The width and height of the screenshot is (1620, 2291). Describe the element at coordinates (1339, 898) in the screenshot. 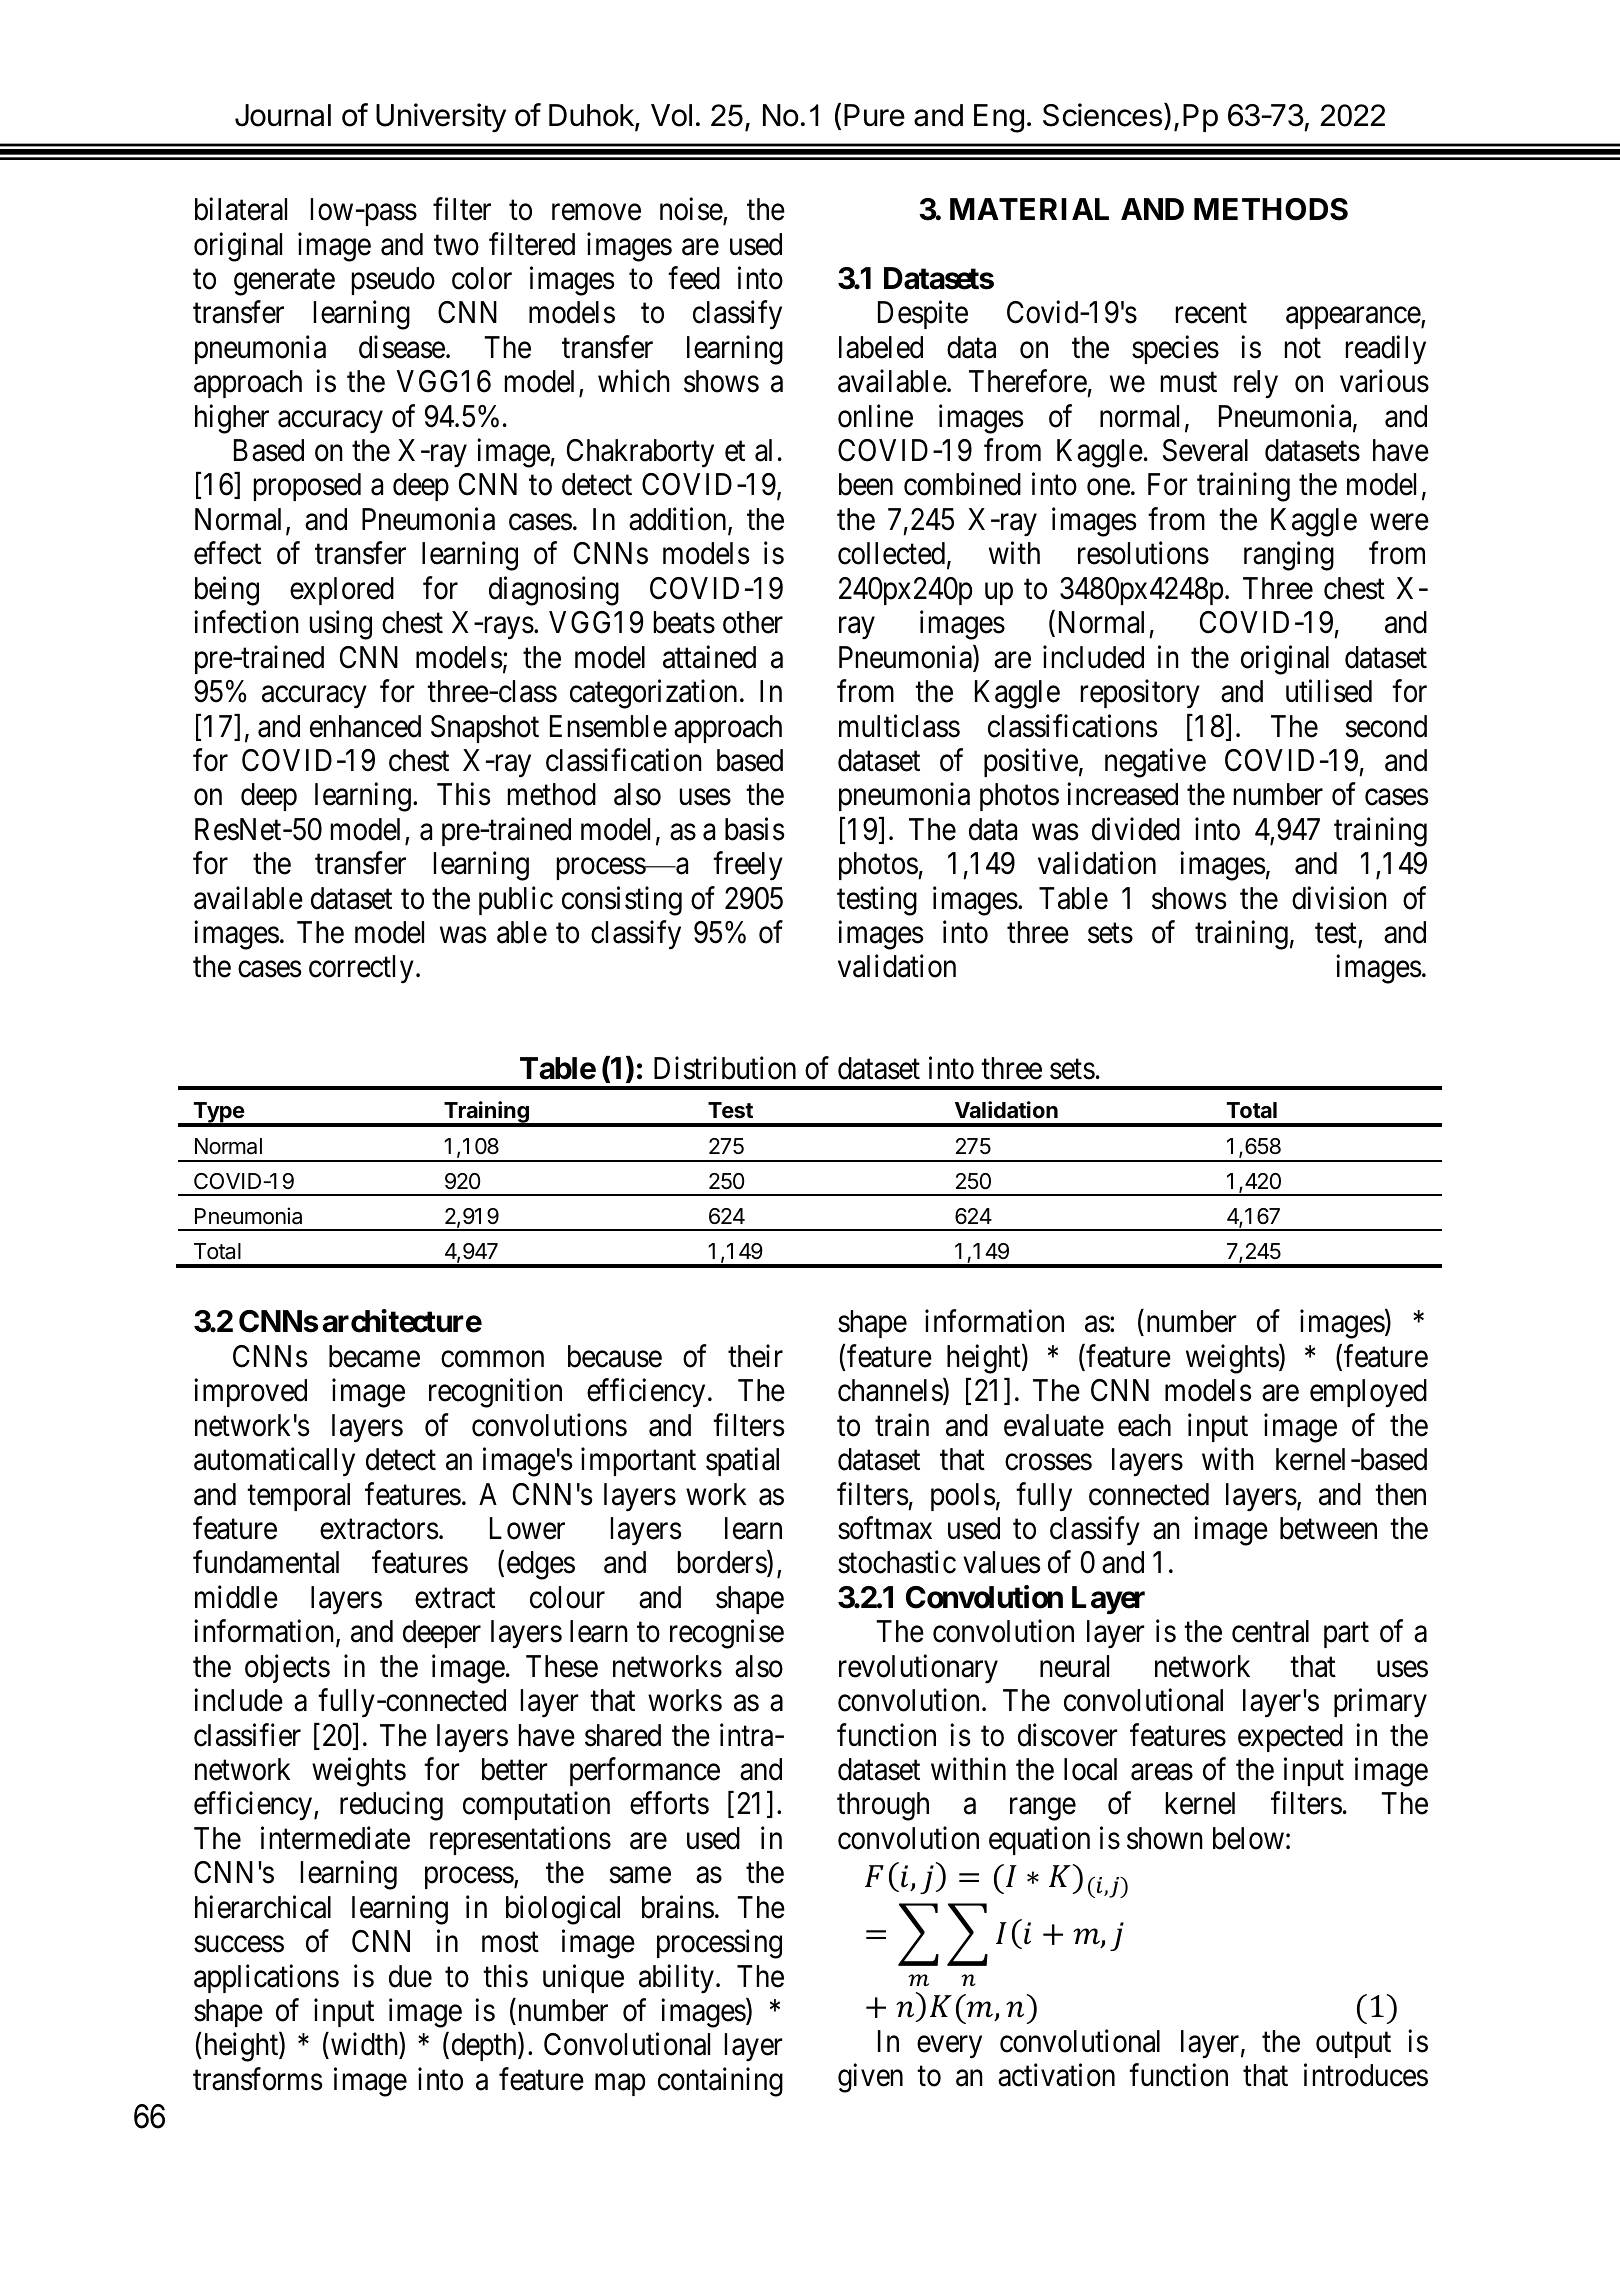

I see `division` at that location.
